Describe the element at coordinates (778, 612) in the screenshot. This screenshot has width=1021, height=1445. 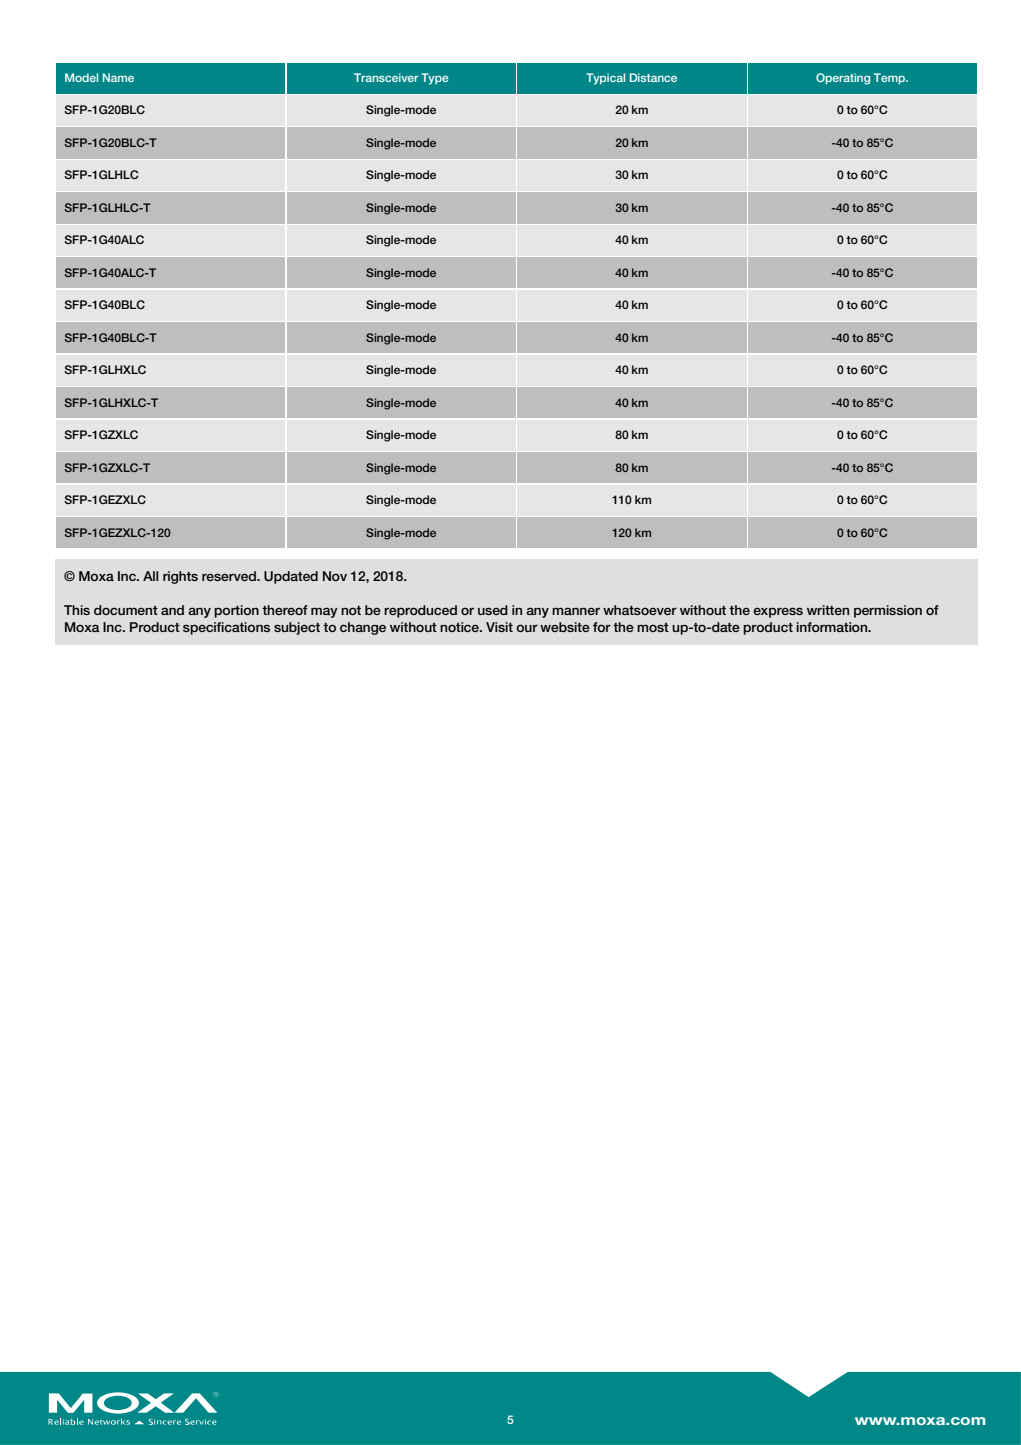
I see `express` at that location.
